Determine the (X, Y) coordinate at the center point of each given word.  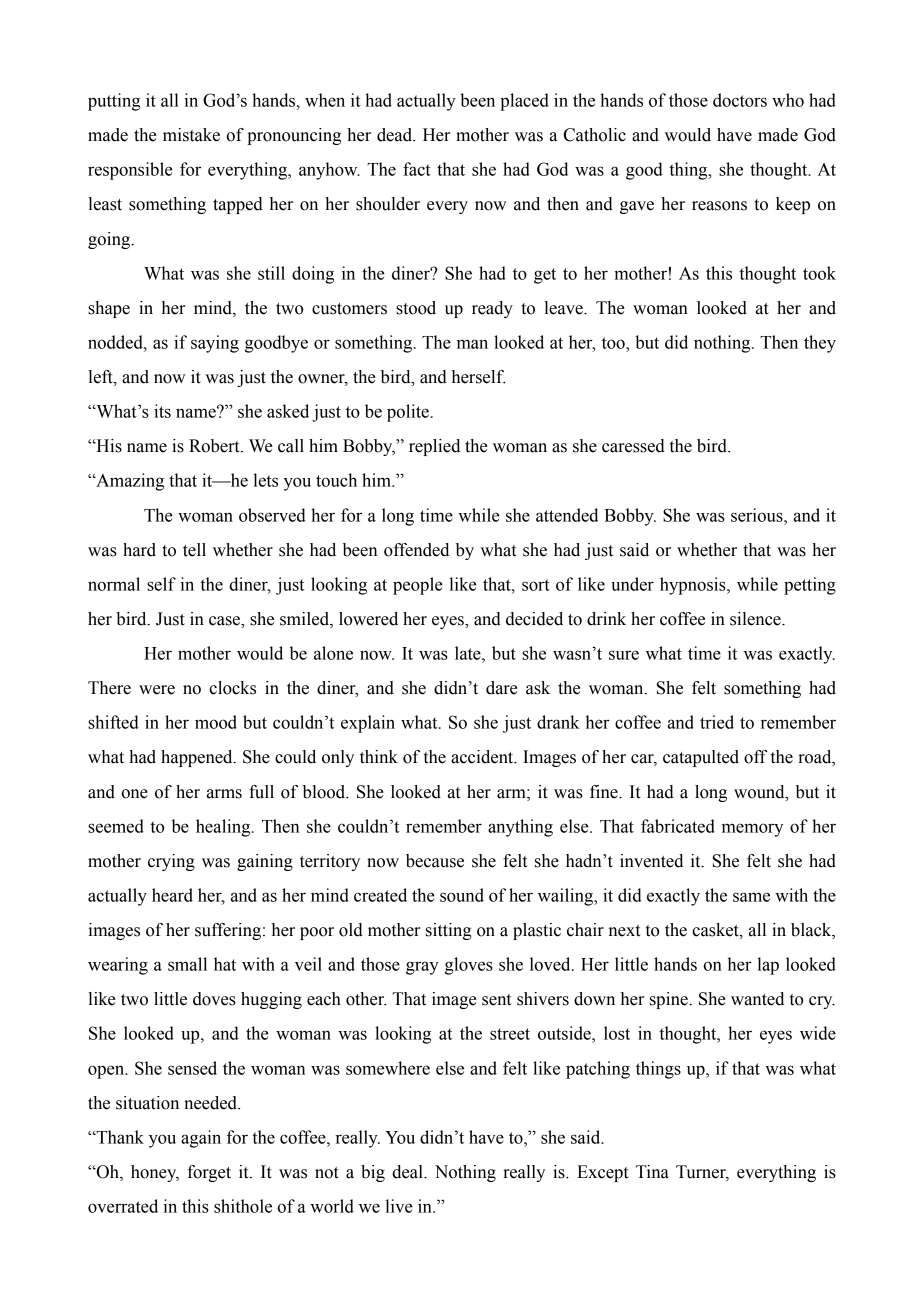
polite (408, 413)
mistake (191, 135)
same (751, 897)
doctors (740, 100)
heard (172, 895)
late (469, 653)
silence (756, 619)
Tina (652, 1172)
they (820, 344)
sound (462, 895)
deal (408, 1172)
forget (209, 1173)
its (162, 411)
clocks (232, 688)
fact (417, 169)
